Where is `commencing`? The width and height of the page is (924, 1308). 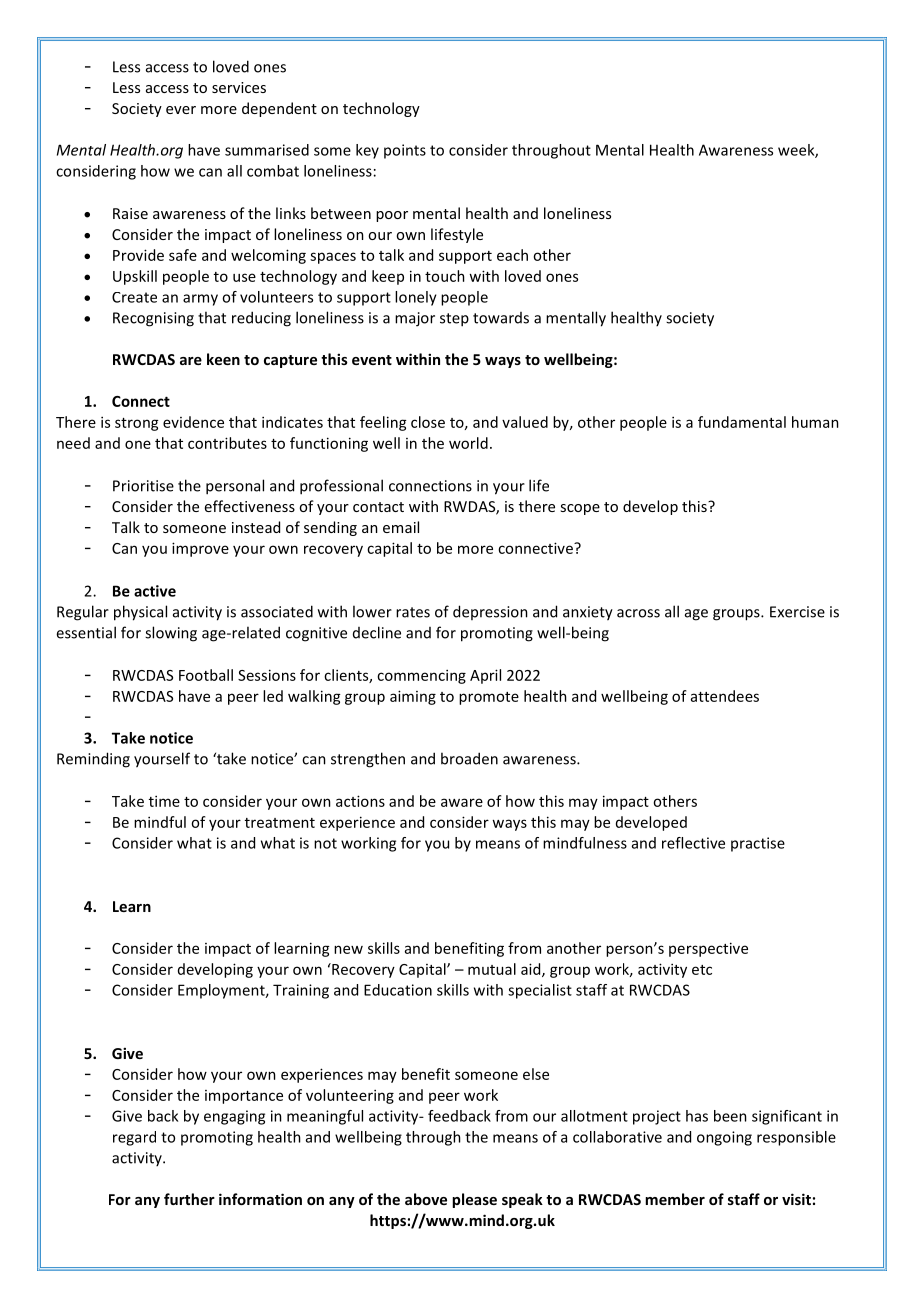
commencing is located at coordinates (421, 676).
